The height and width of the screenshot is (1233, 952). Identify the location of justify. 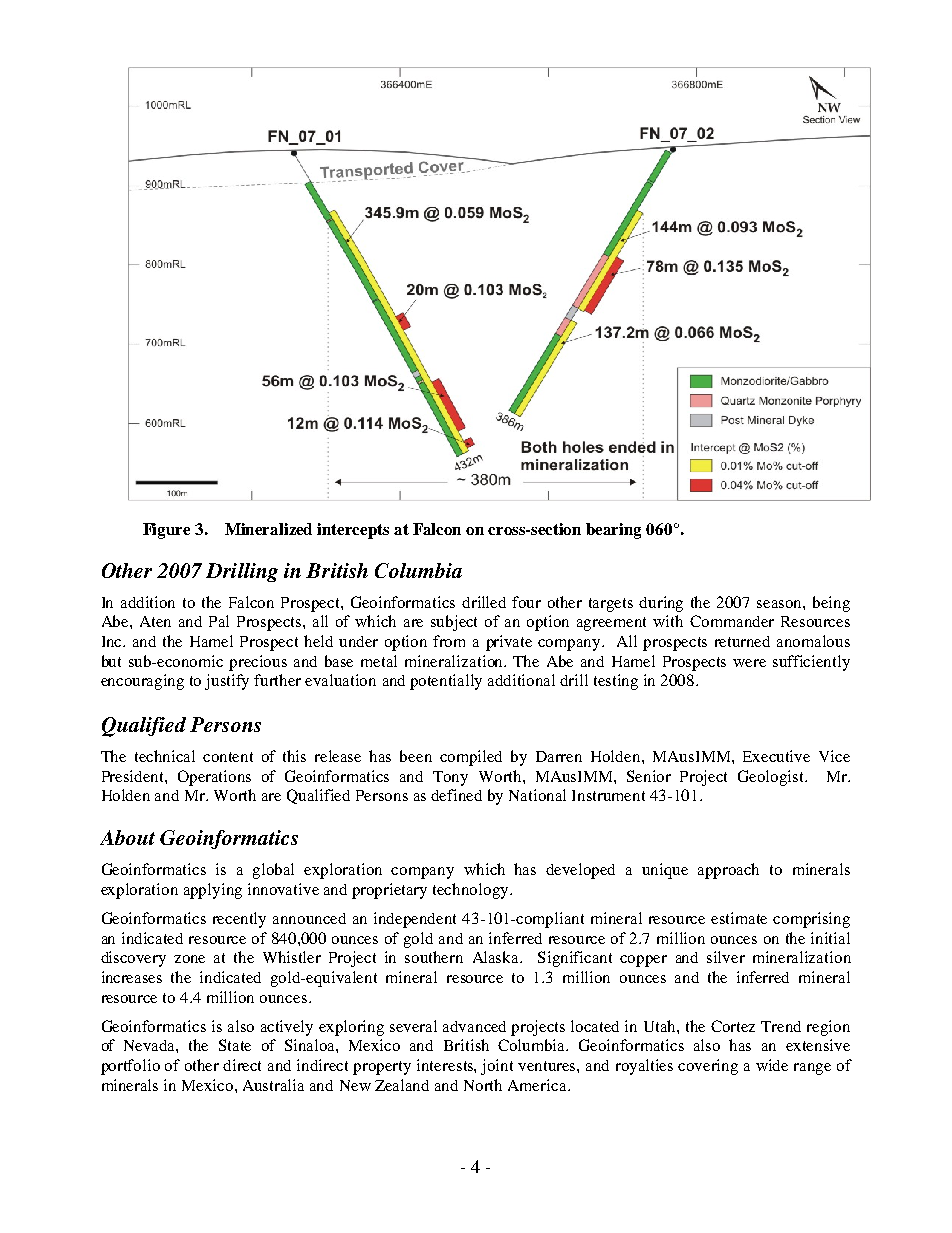
(227, 682).
